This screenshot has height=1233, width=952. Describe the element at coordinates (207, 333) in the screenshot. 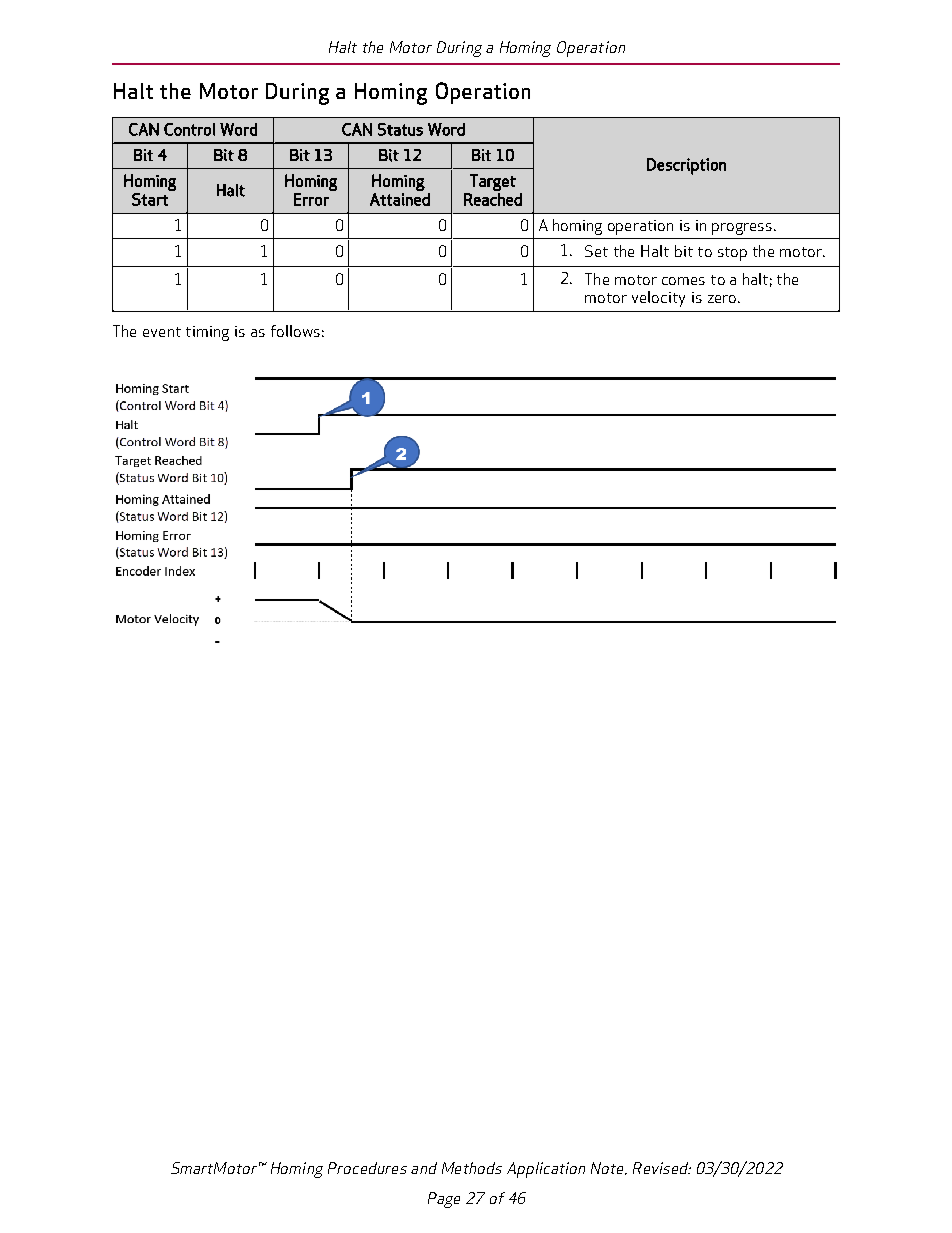

I see `timing` at that location.
